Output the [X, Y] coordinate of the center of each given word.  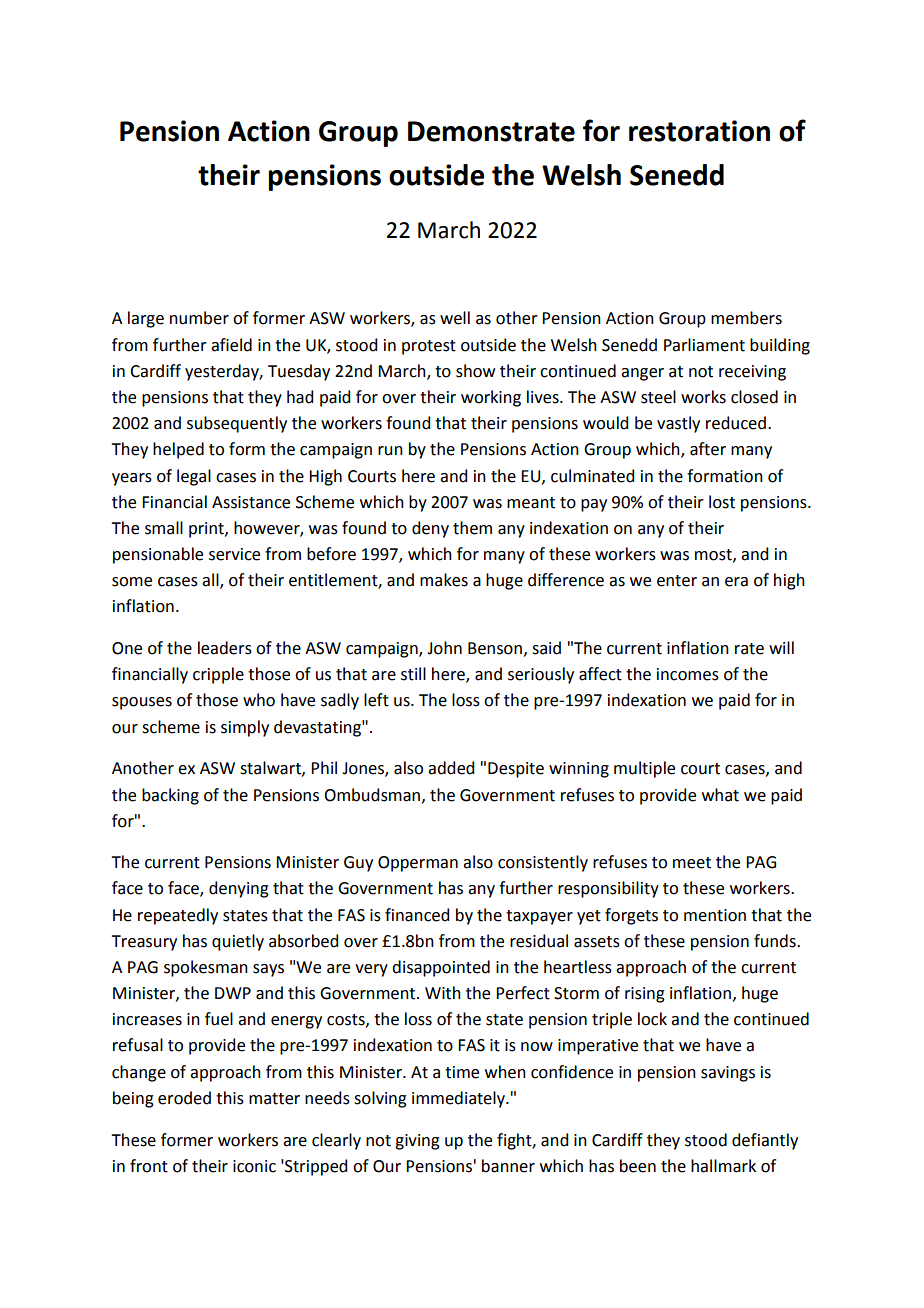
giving [417, 1142]
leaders [225, 648]
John [444, 648]
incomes [688, 674]
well [455, 318]
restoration [699, 131]
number [199, 318]
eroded [184, 1098]
